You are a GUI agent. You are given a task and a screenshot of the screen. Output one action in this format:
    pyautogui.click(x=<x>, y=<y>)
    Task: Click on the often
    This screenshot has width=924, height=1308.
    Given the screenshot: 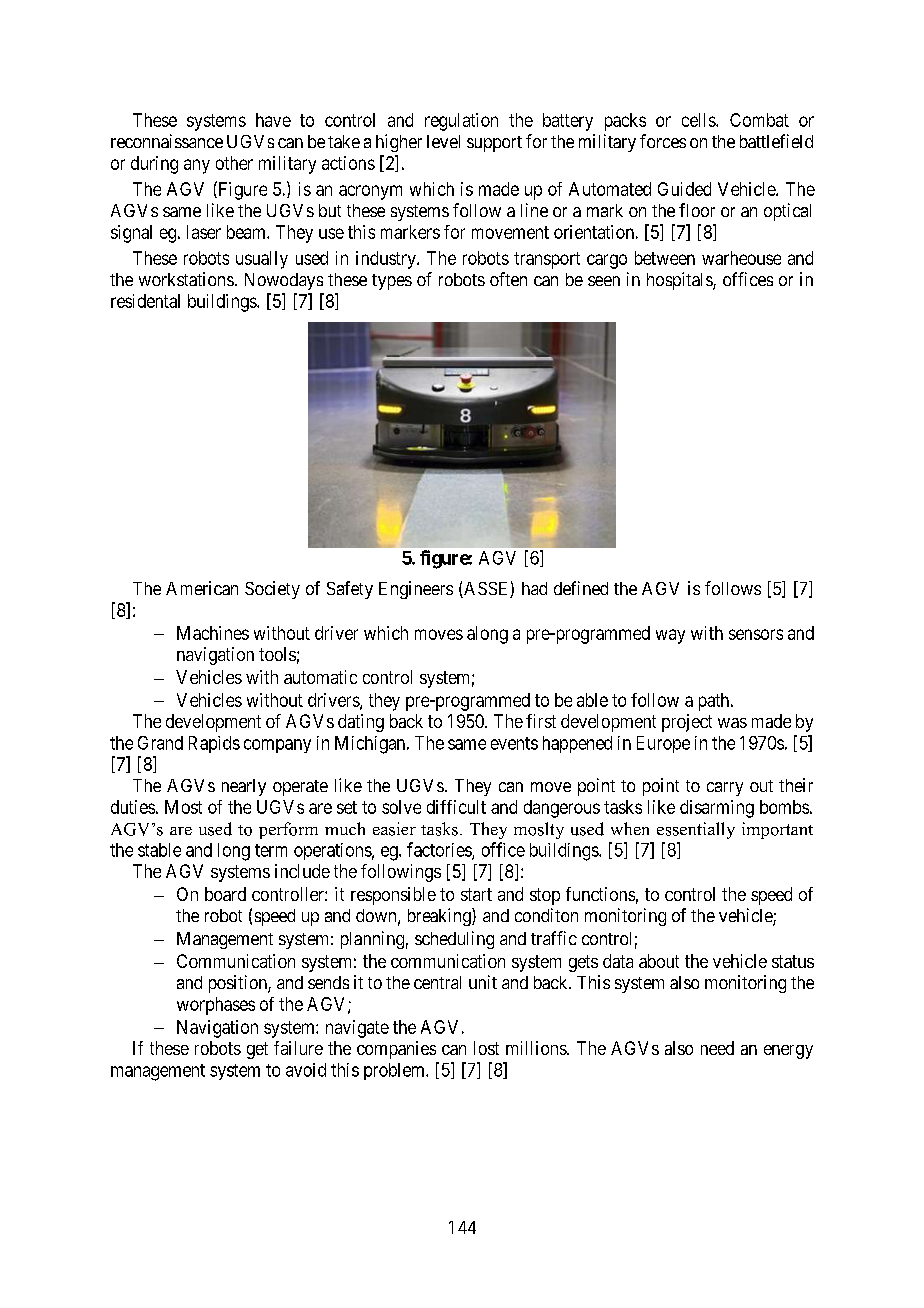 What is the action you would take?
    pyautogui.click(x=508, y=279)
